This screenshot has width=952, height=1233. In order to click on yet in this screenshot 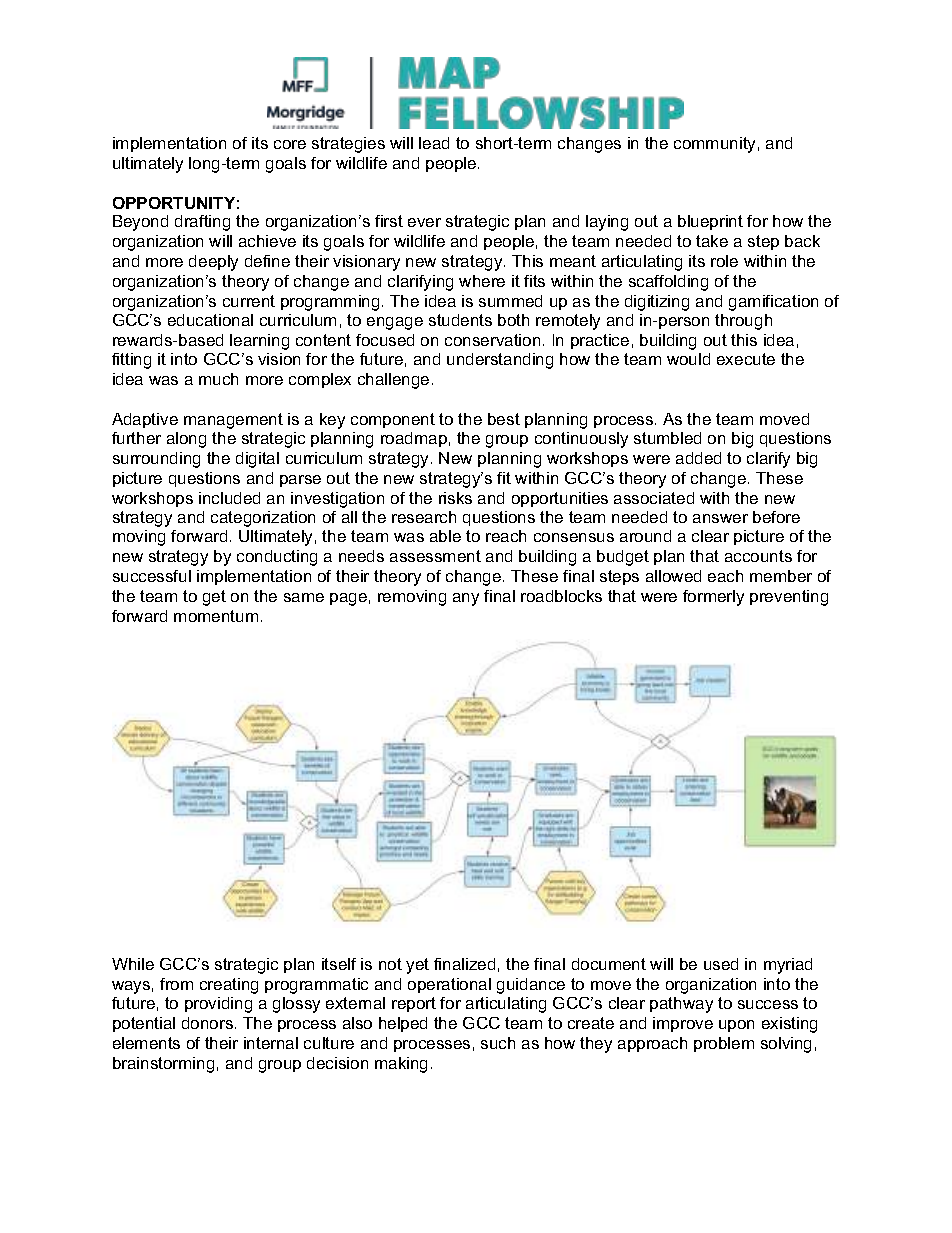, I will do `click(417, 966)`.
